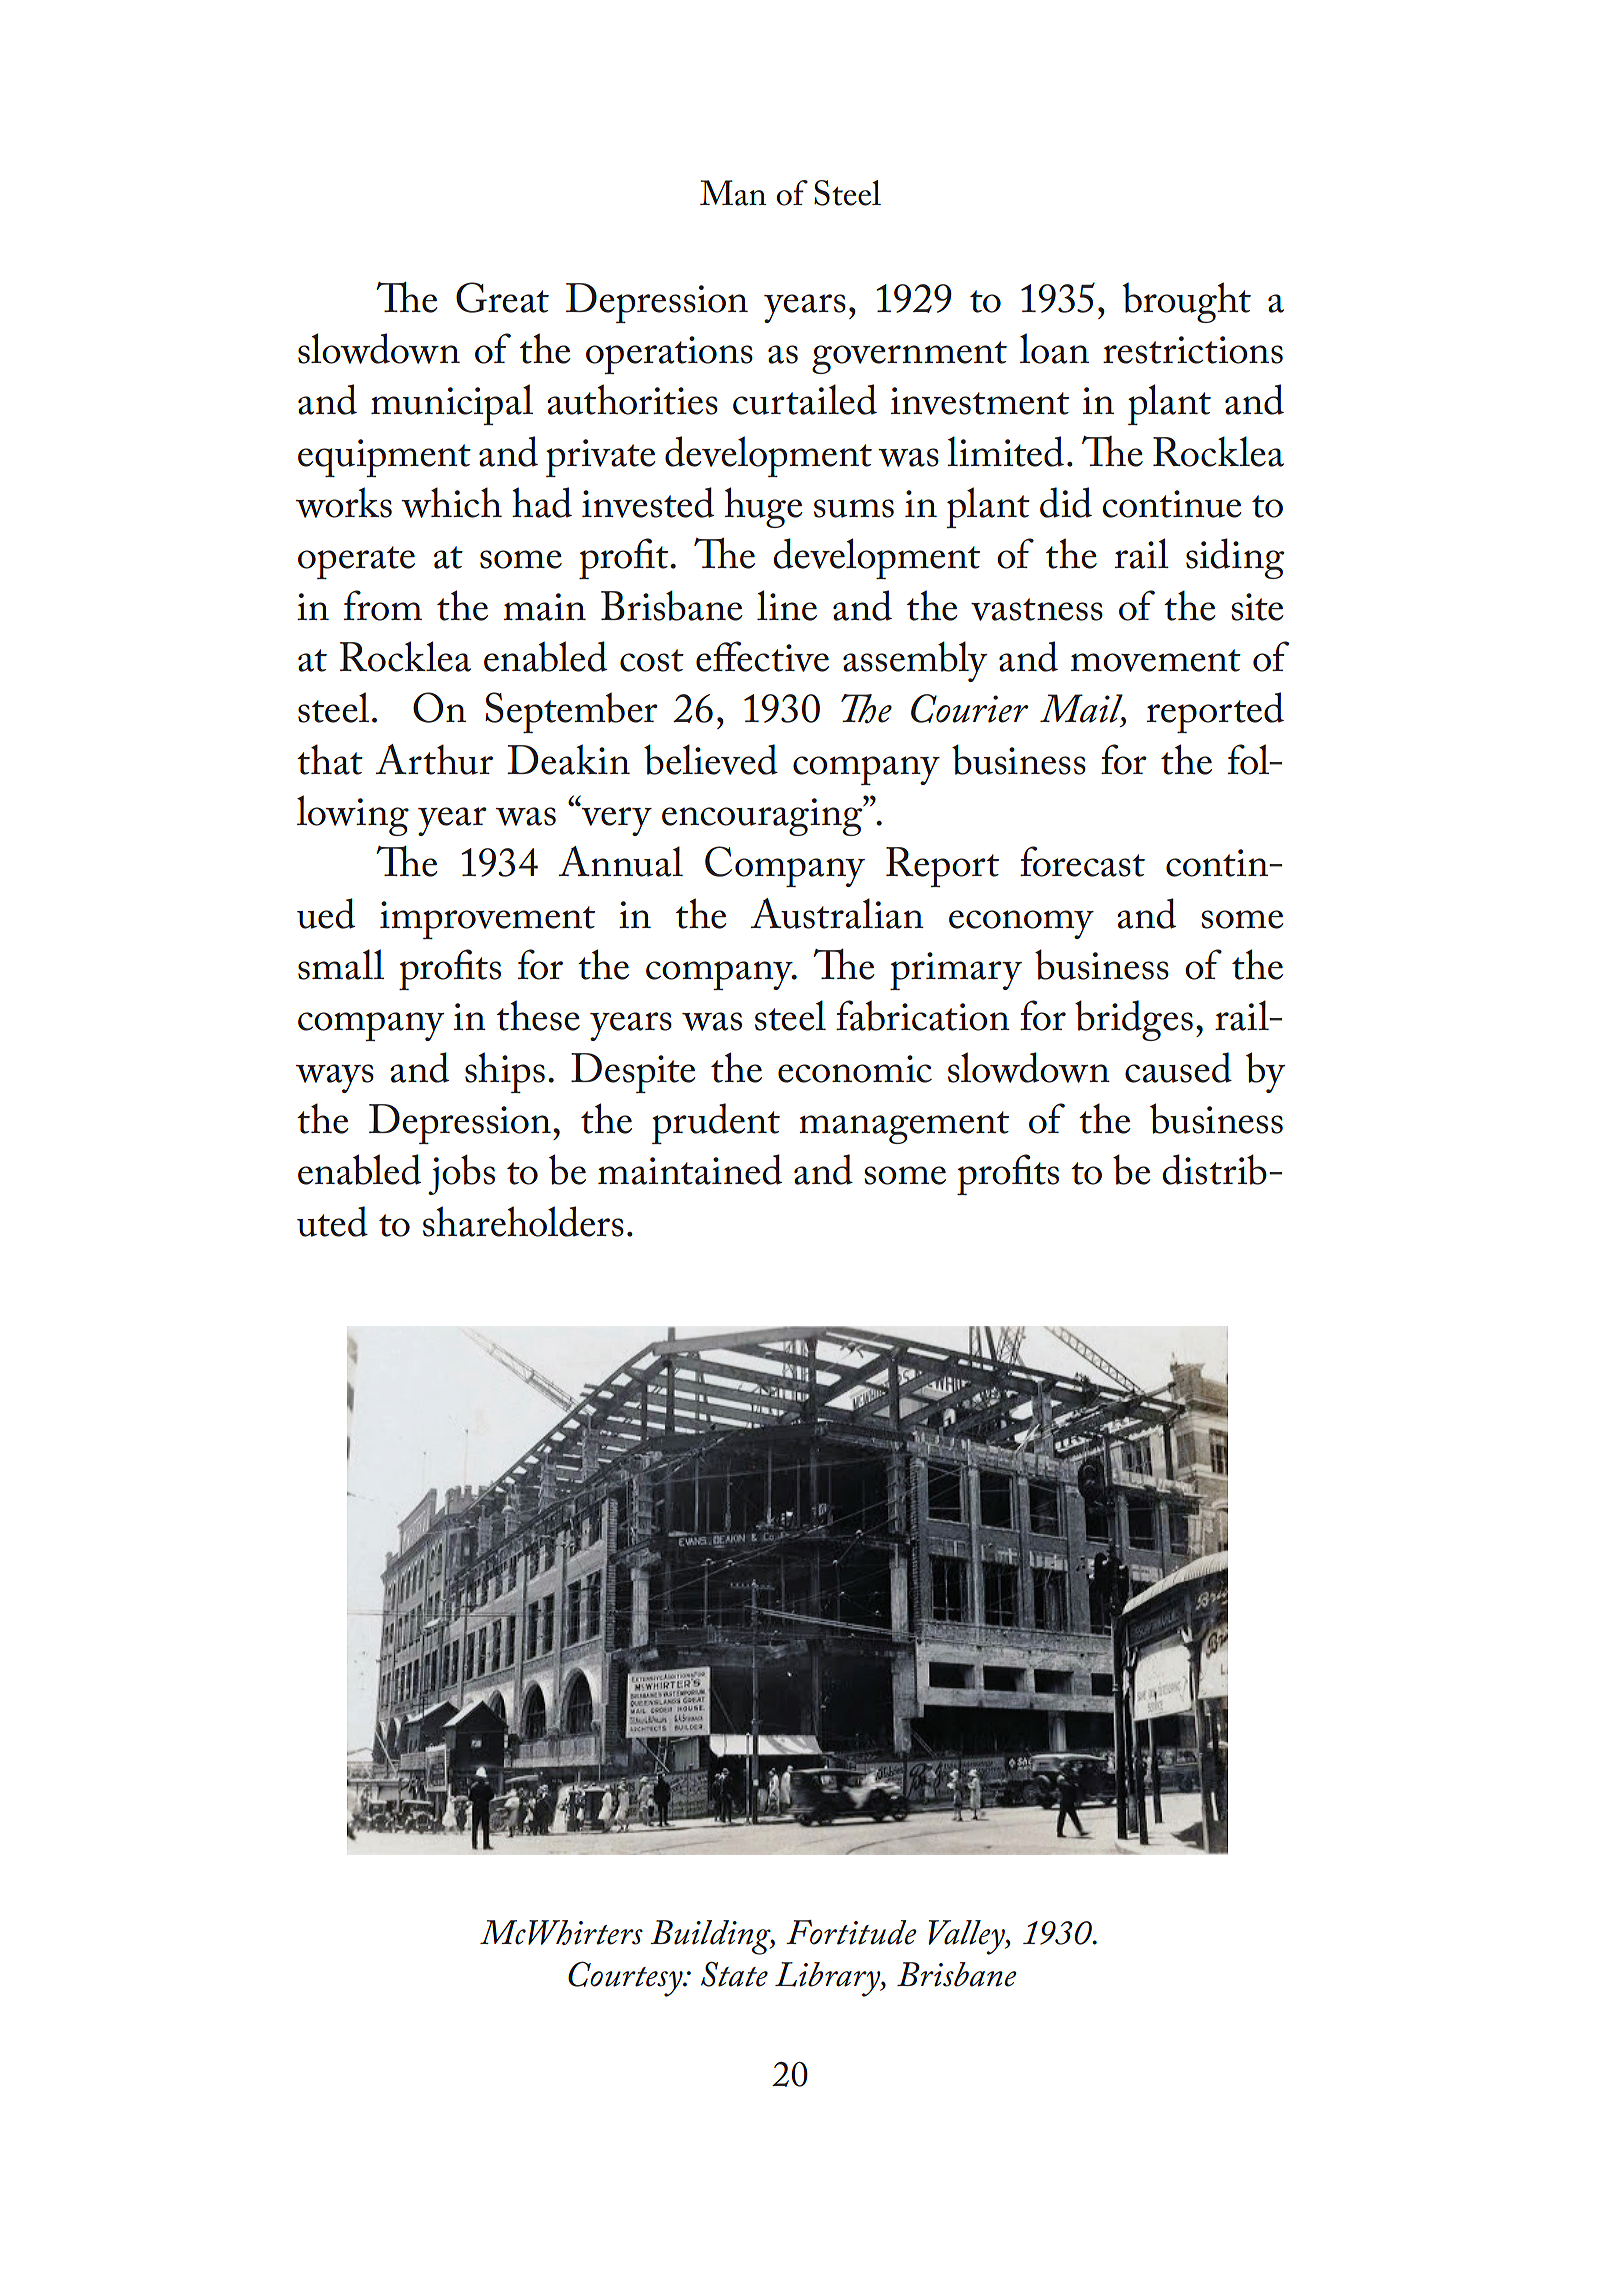 The width and height of the screenshot is (1608, 2275). What do you see at coordinates (452, 404) in the screenshot?
I see `municipal` at bounding box center [452, 404].
